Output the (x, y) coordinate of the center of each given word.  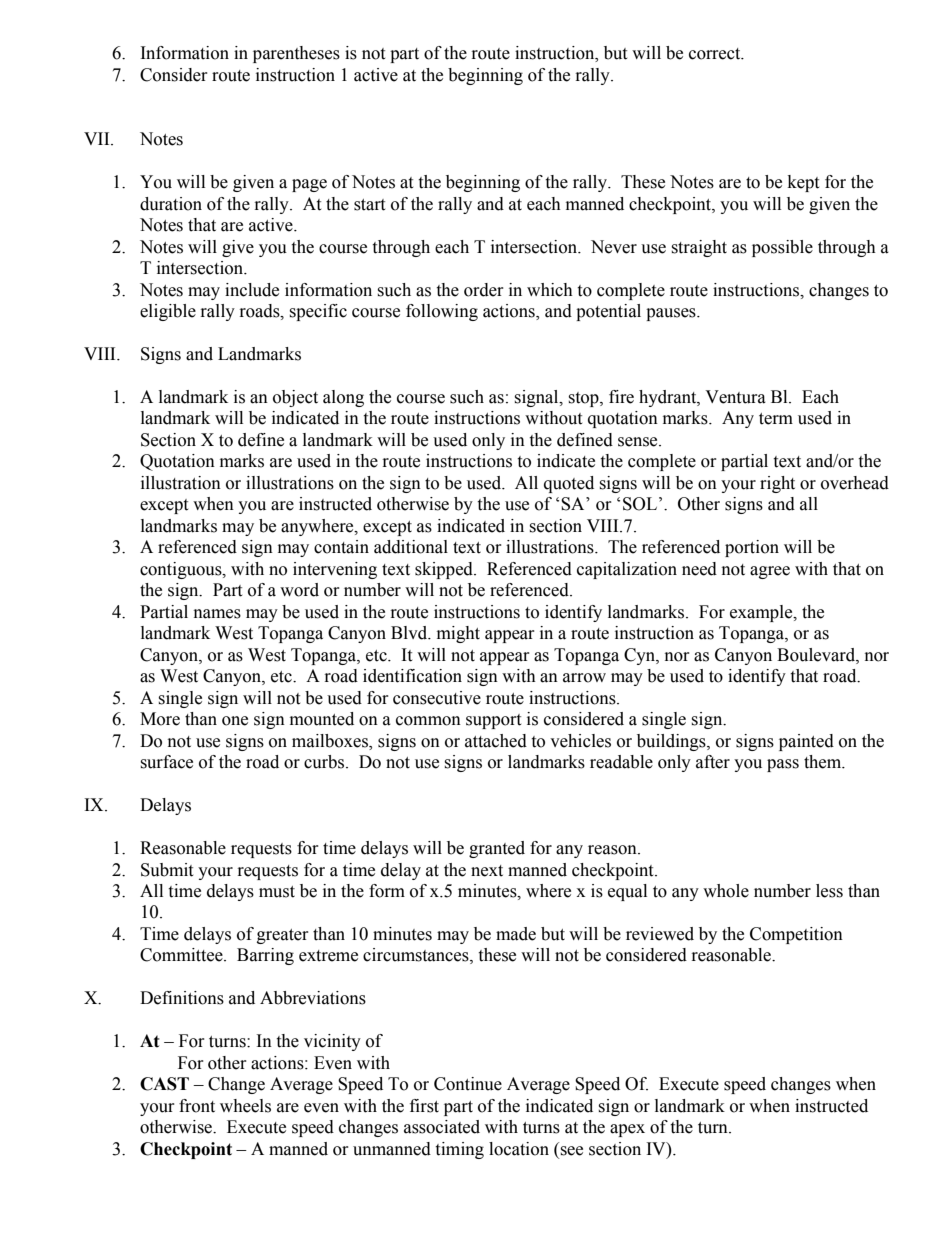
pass (783, 765)
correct (716, 54)
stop (584, 399)
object (295, 398)
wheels (245, 1106)
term (776, 419)
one (235, 721)
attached (496, 741)
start (369, 205)
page (309, 185)
